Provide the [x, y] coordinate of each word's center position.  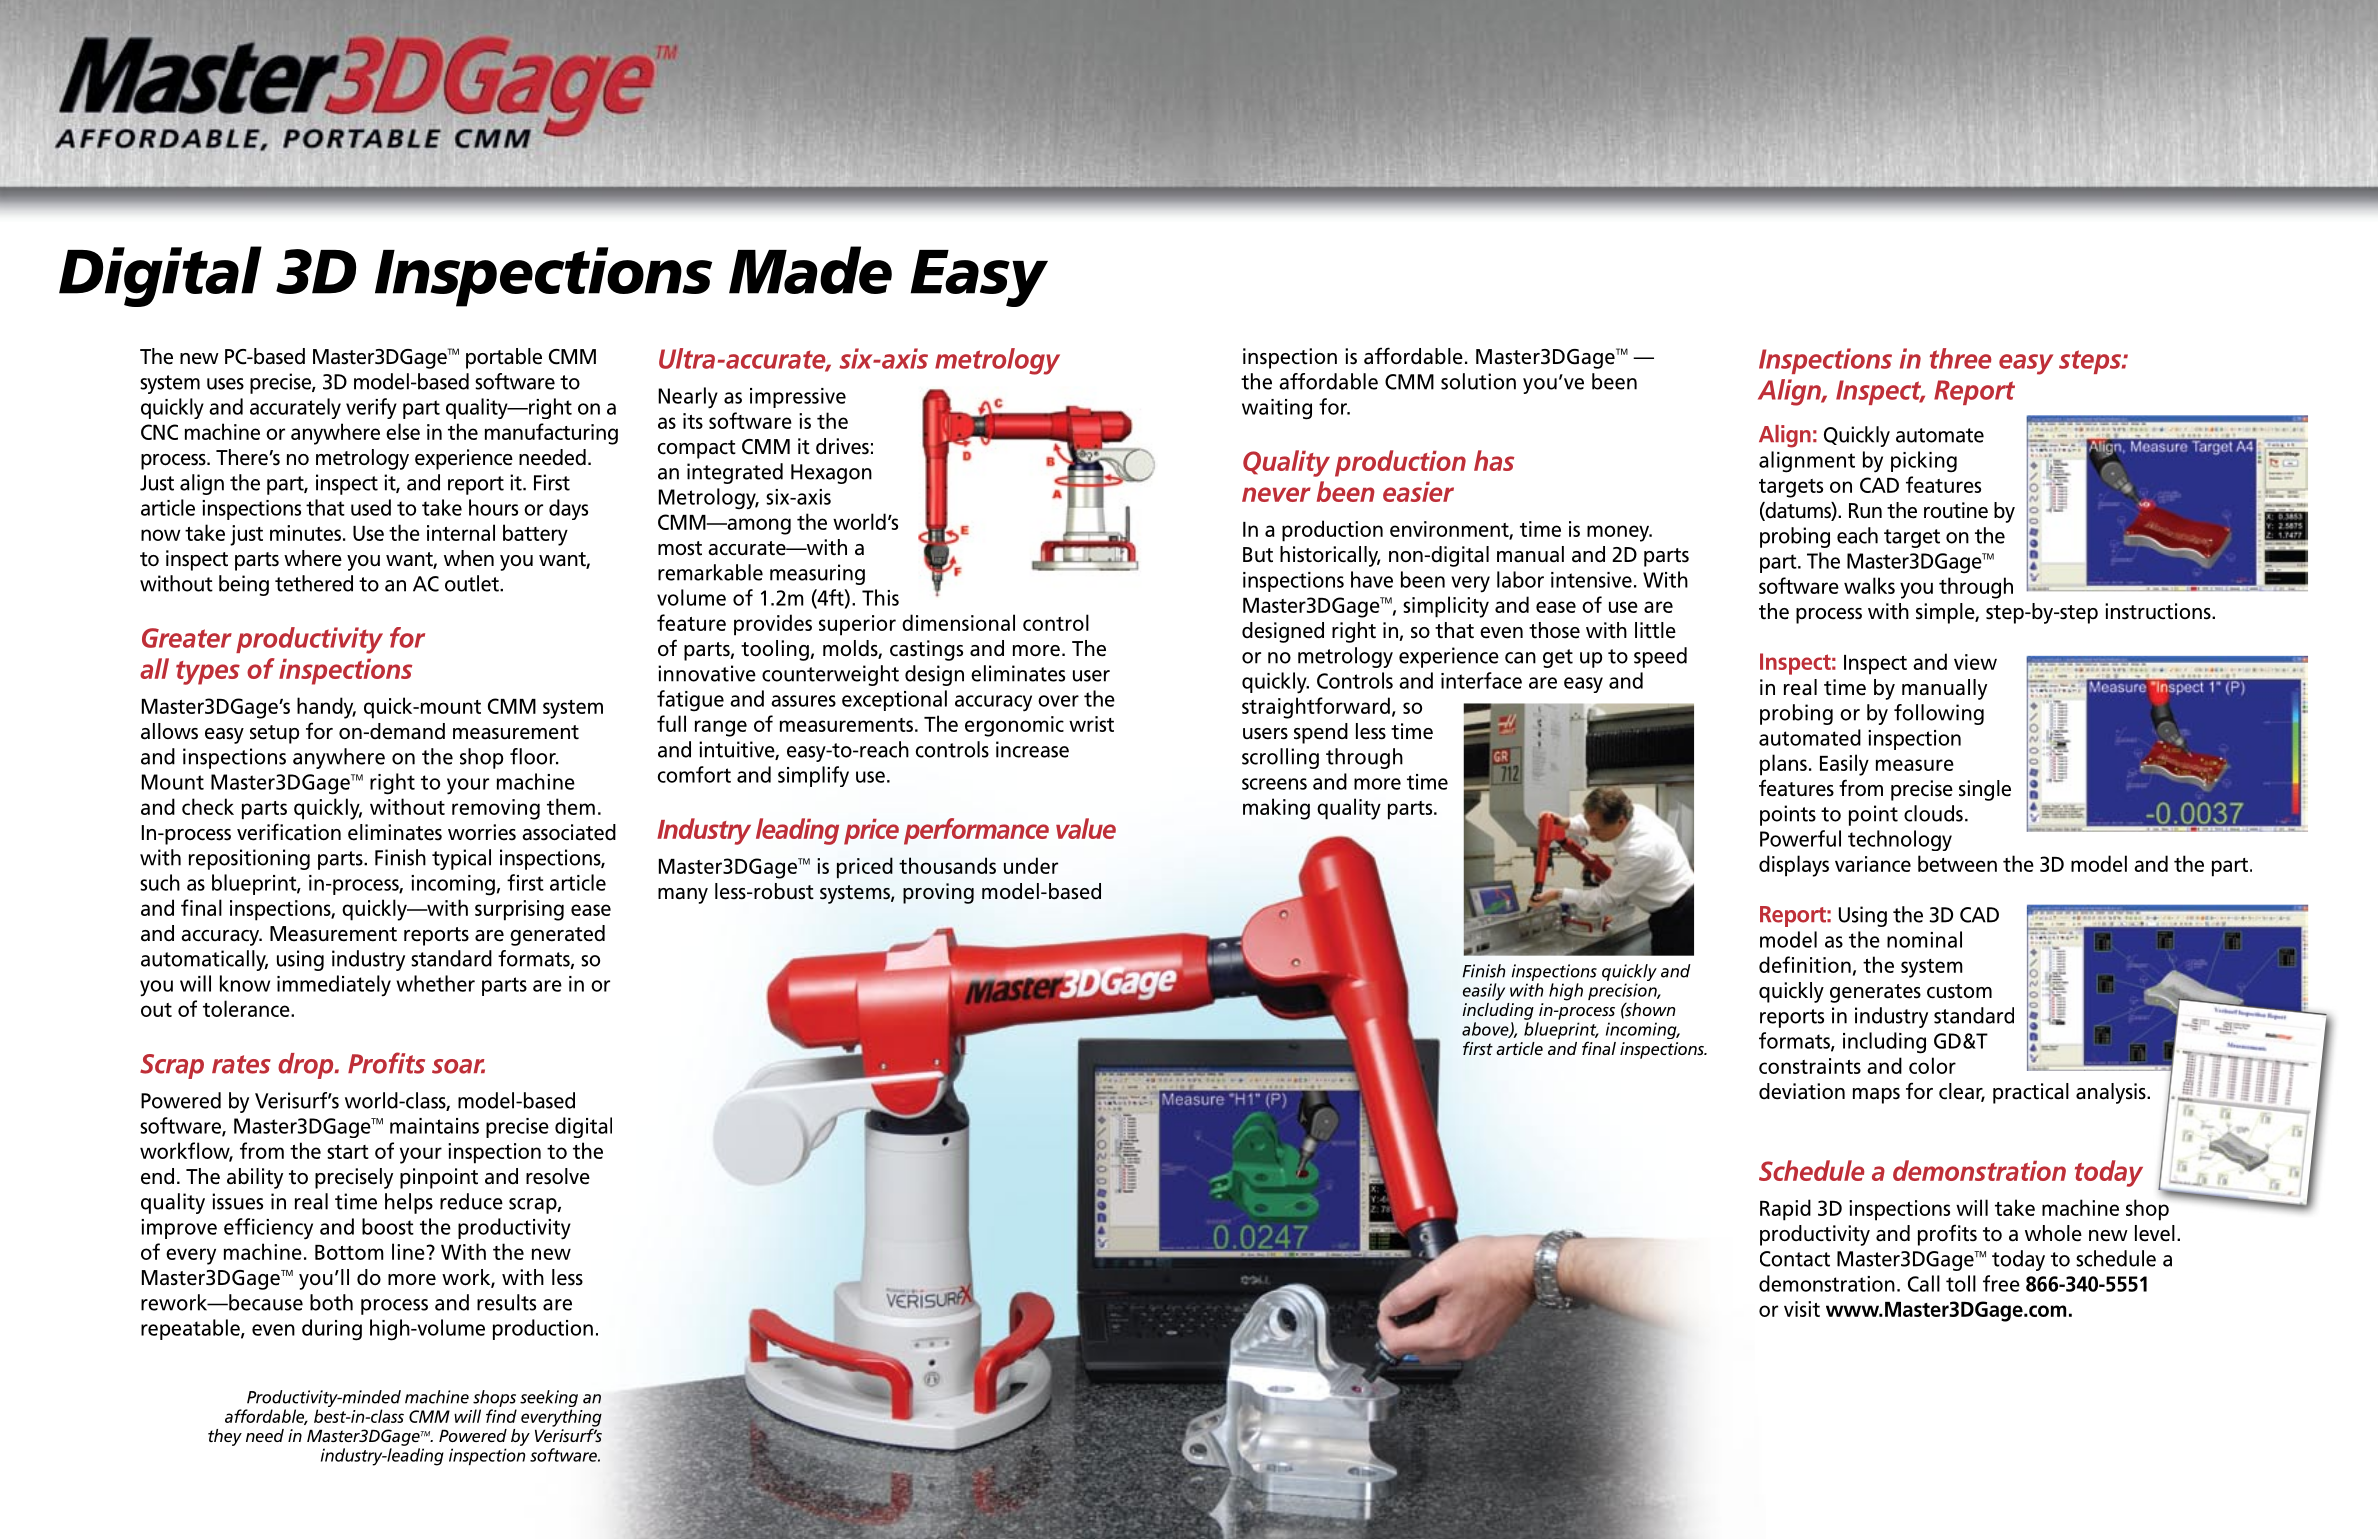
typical [461, 859]
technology [1900, 840]
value [1086, 828]
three [1961, 358]
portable [504, 358]
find [501, 1416]
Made [810, 270]
